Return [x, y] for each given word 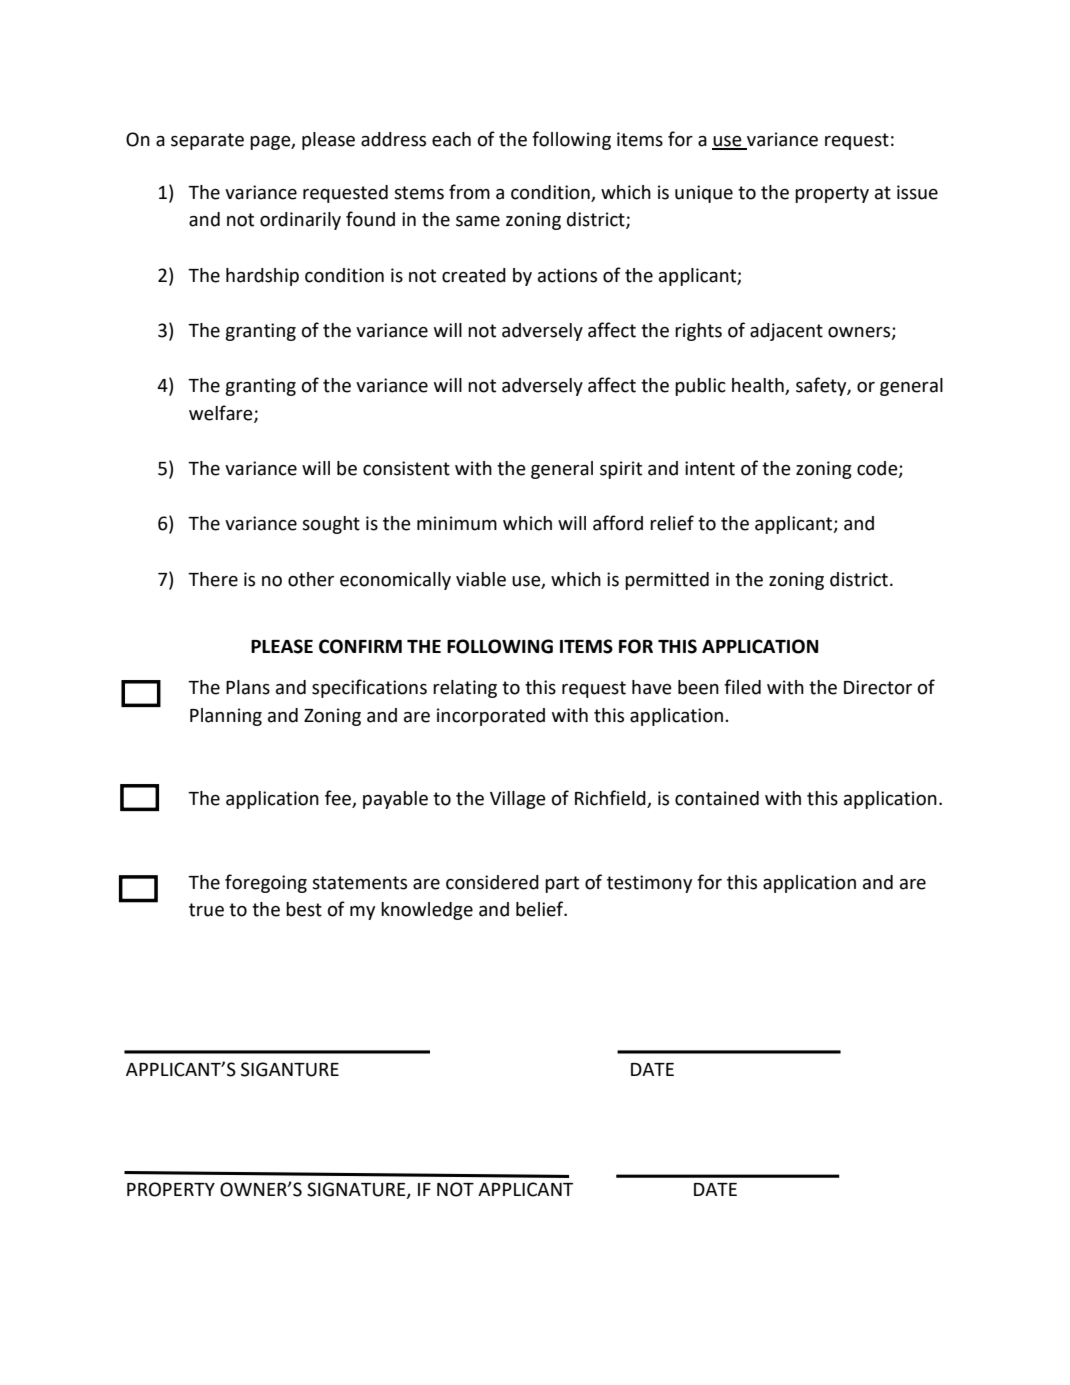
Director [878, 687]
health [759, 386]
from [469, 192]
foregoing [266, 883]
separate [207, 141]
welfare [222, 414]
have [652, 687]
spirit [621, 470]
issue [917, 192]
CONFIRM [360, 646]
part [562, 884]
